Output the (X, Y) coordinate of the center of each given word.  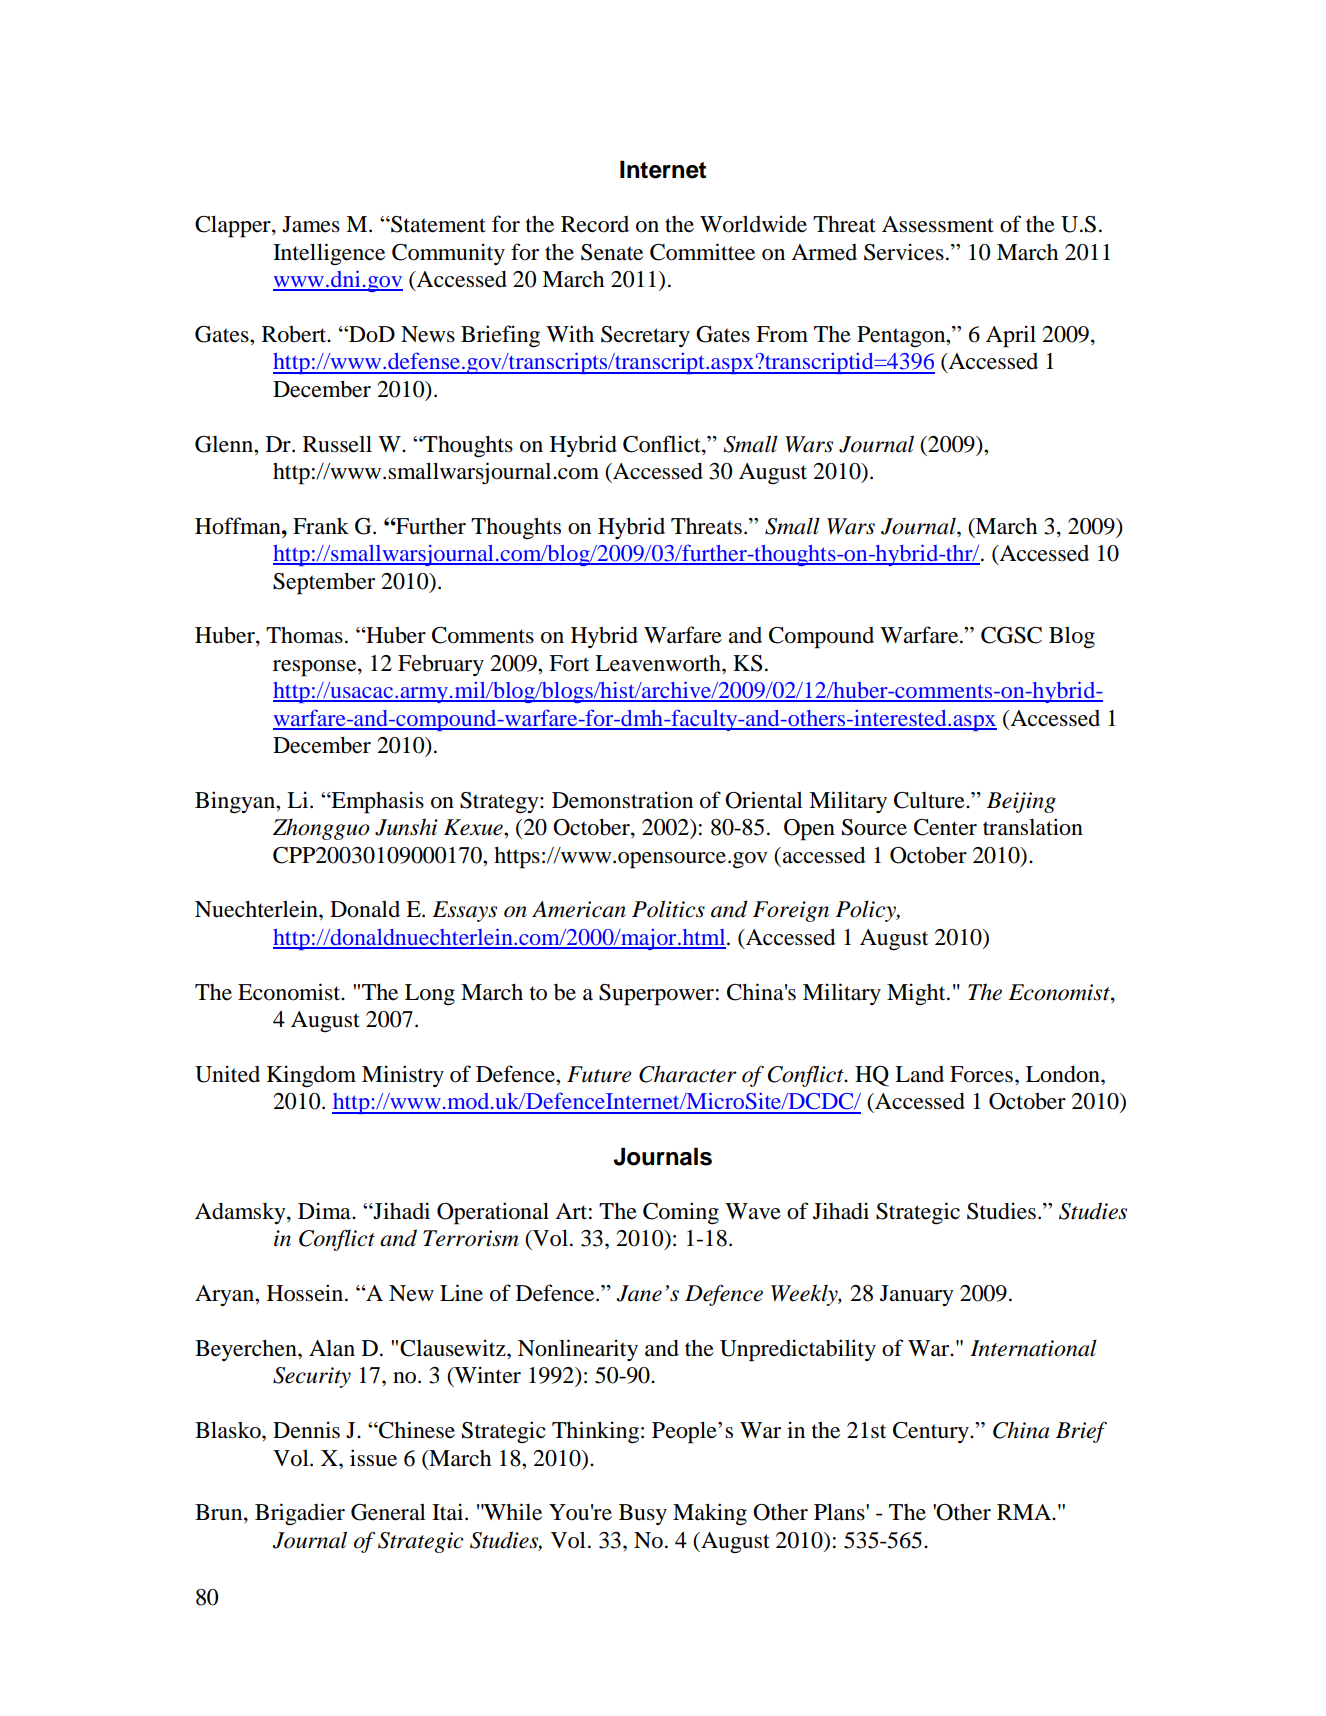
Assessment (938, 224)
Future (599, 1074)
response (316, 668)
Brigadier (300, 1514)
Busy (643, 1514)
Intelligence (329, 254)
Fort (569, 663)
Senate (612, 252)
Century (932, 1432)
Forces (981, 1074)
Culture (930, 800)
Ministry (403, 1076)
